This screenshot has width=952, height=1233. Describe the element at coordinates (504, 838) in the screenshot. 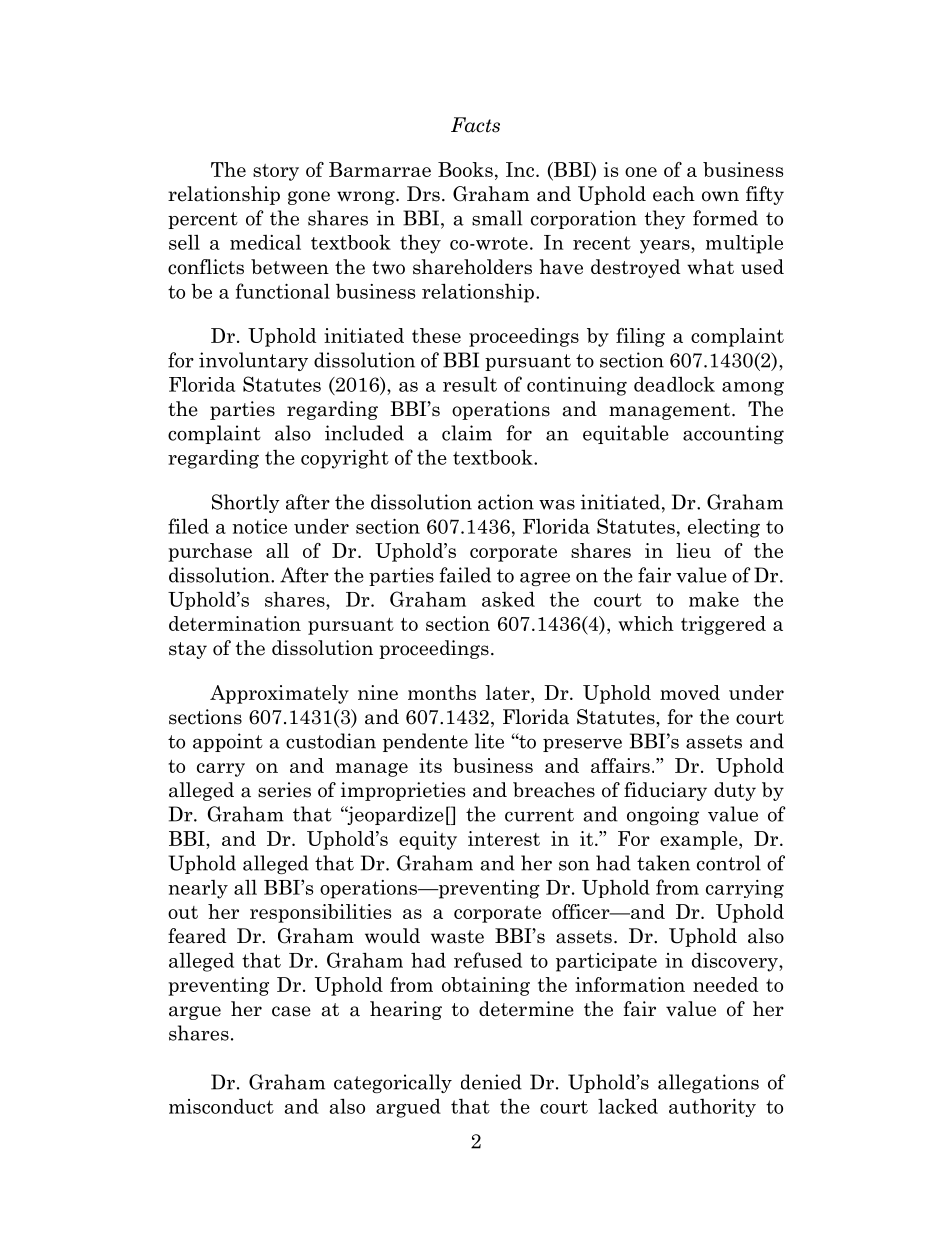

I see `interest` at that location.
